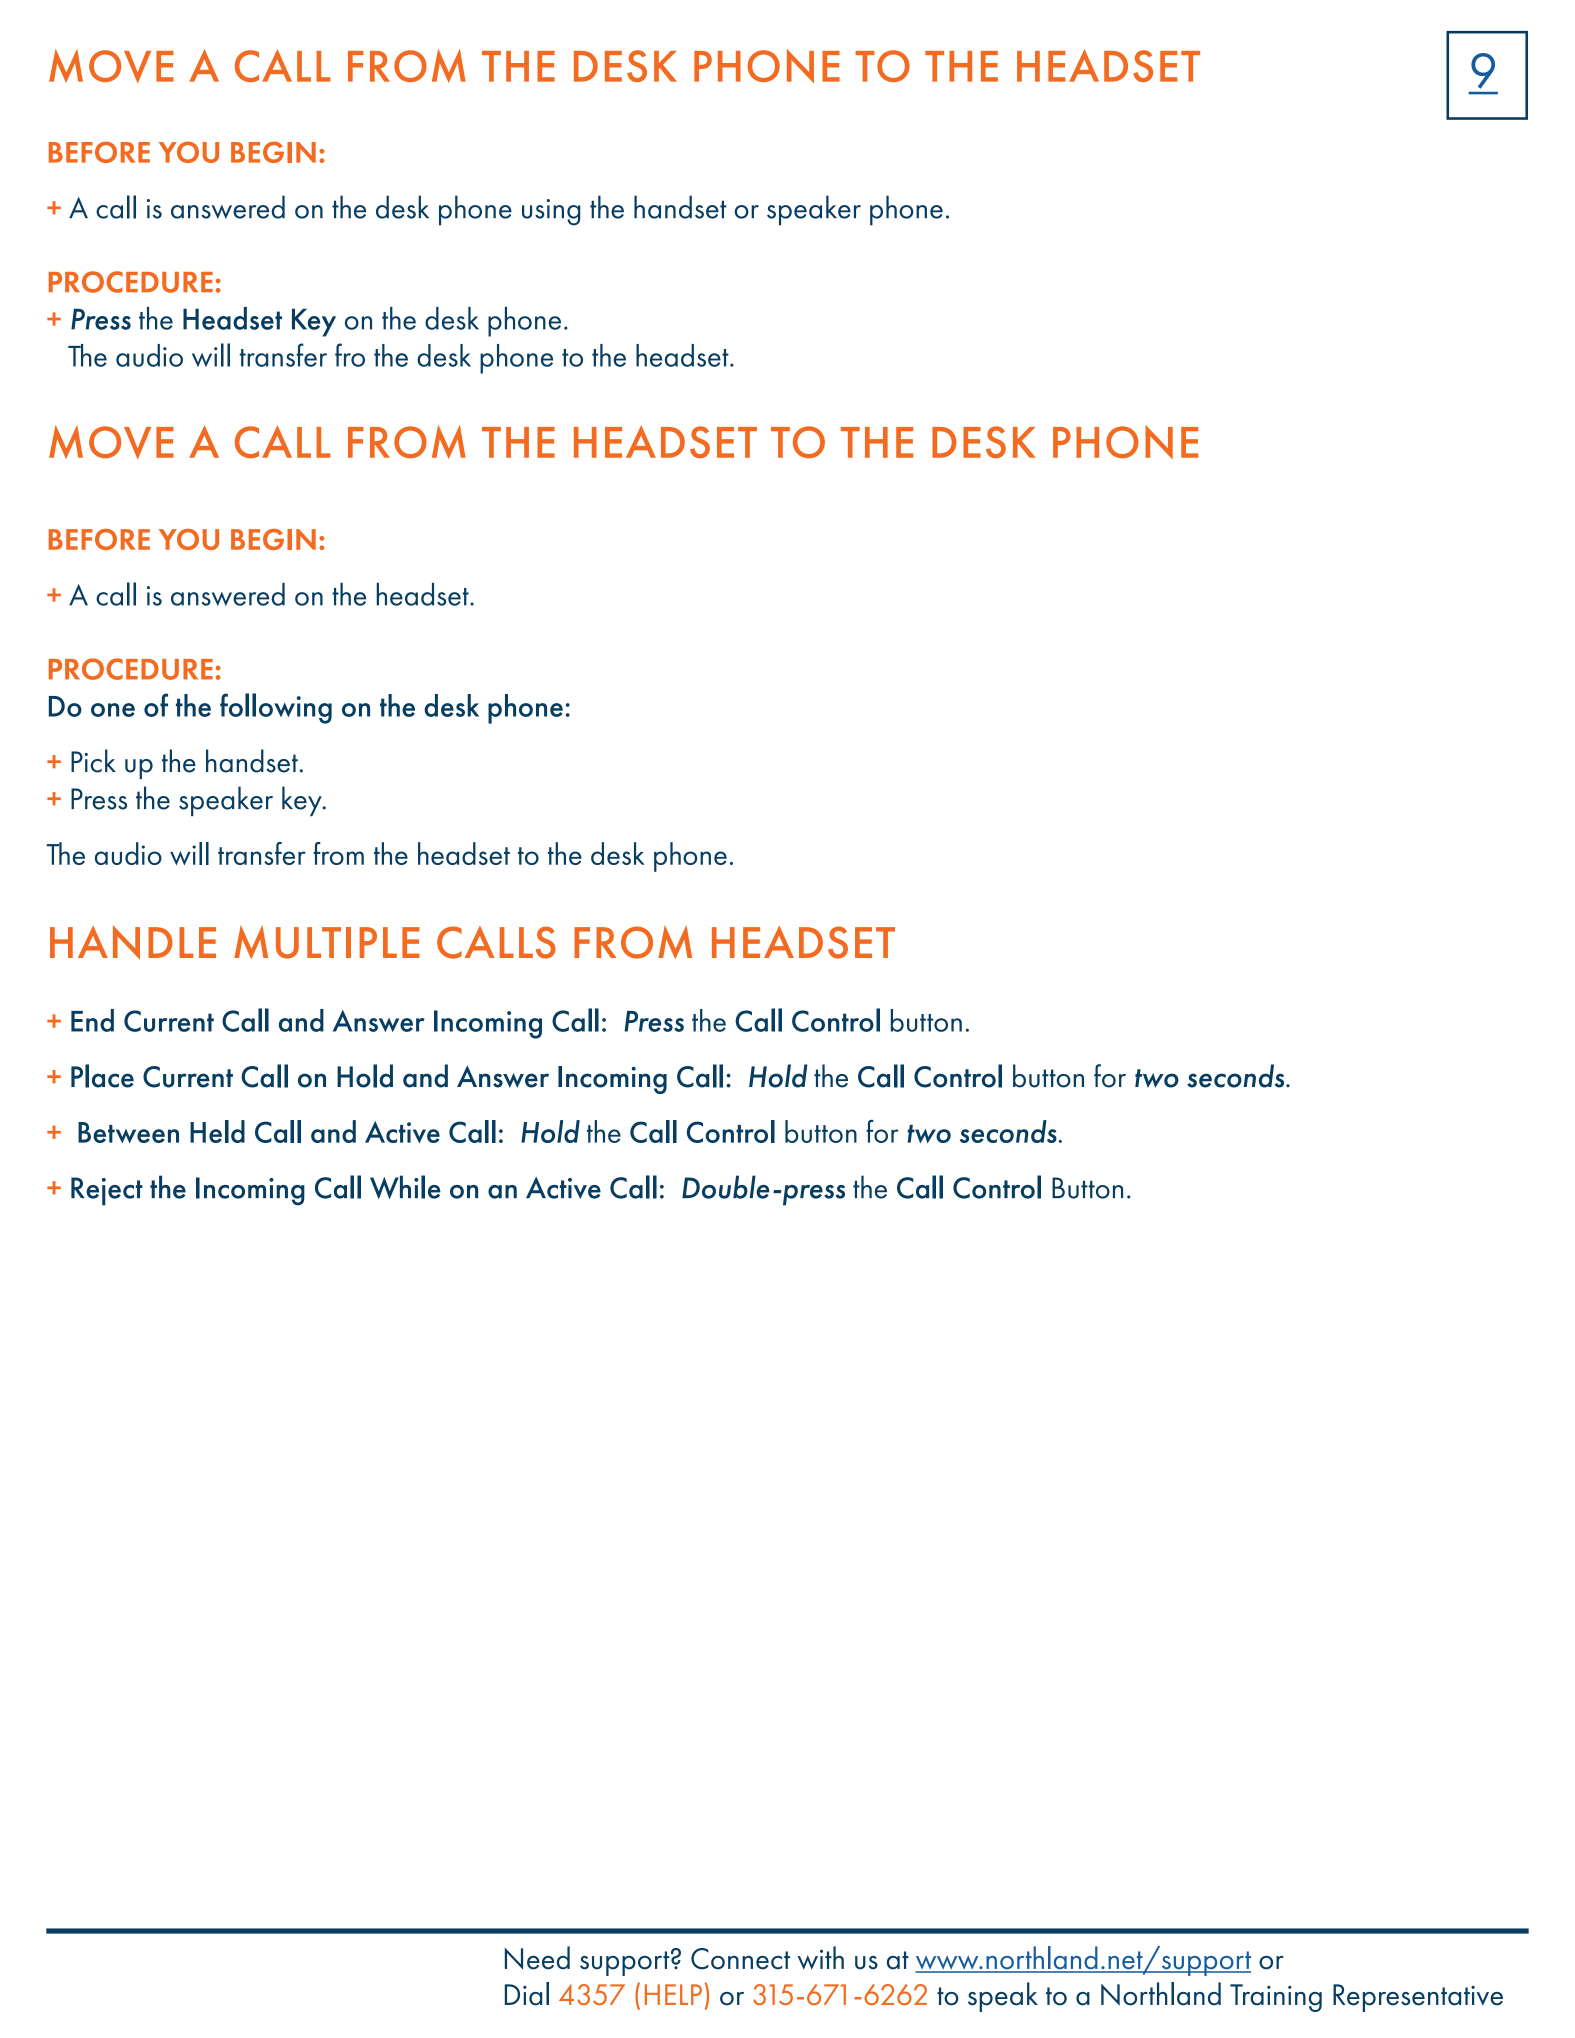 The image size is (1575, 2038). Describe the element at coordinates (527, 1994) in the image. I see `Dial` at that location.
